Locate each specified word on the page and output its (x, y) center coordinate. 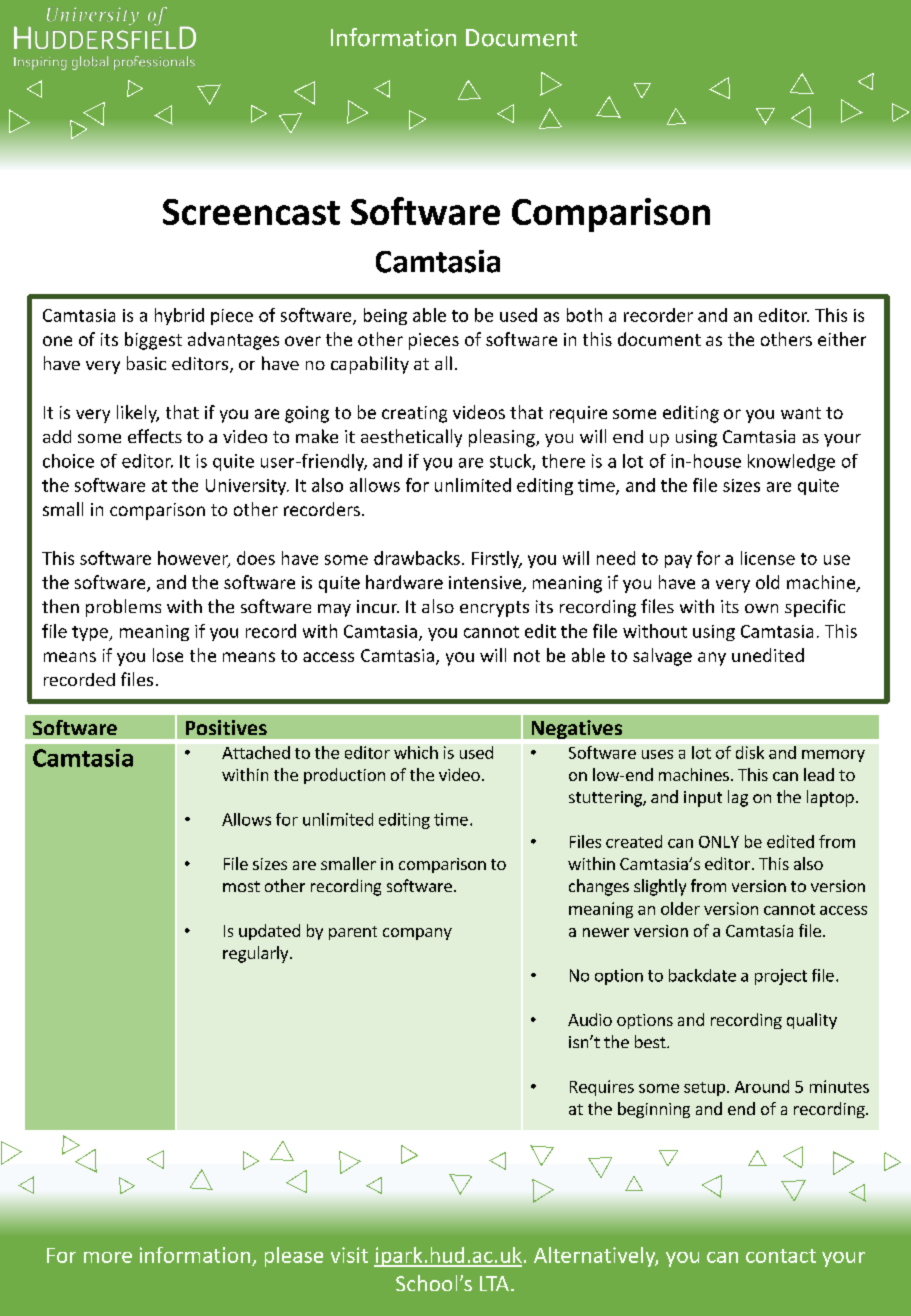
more (108, 1257)
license (768, 558)
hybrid (179, 316)
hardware (404, 582)
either (842, 339)
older (680, 908)
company (417, 934)
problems (123, 608)
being (385, 316)
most (241, 886)
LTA (494, 1283)
